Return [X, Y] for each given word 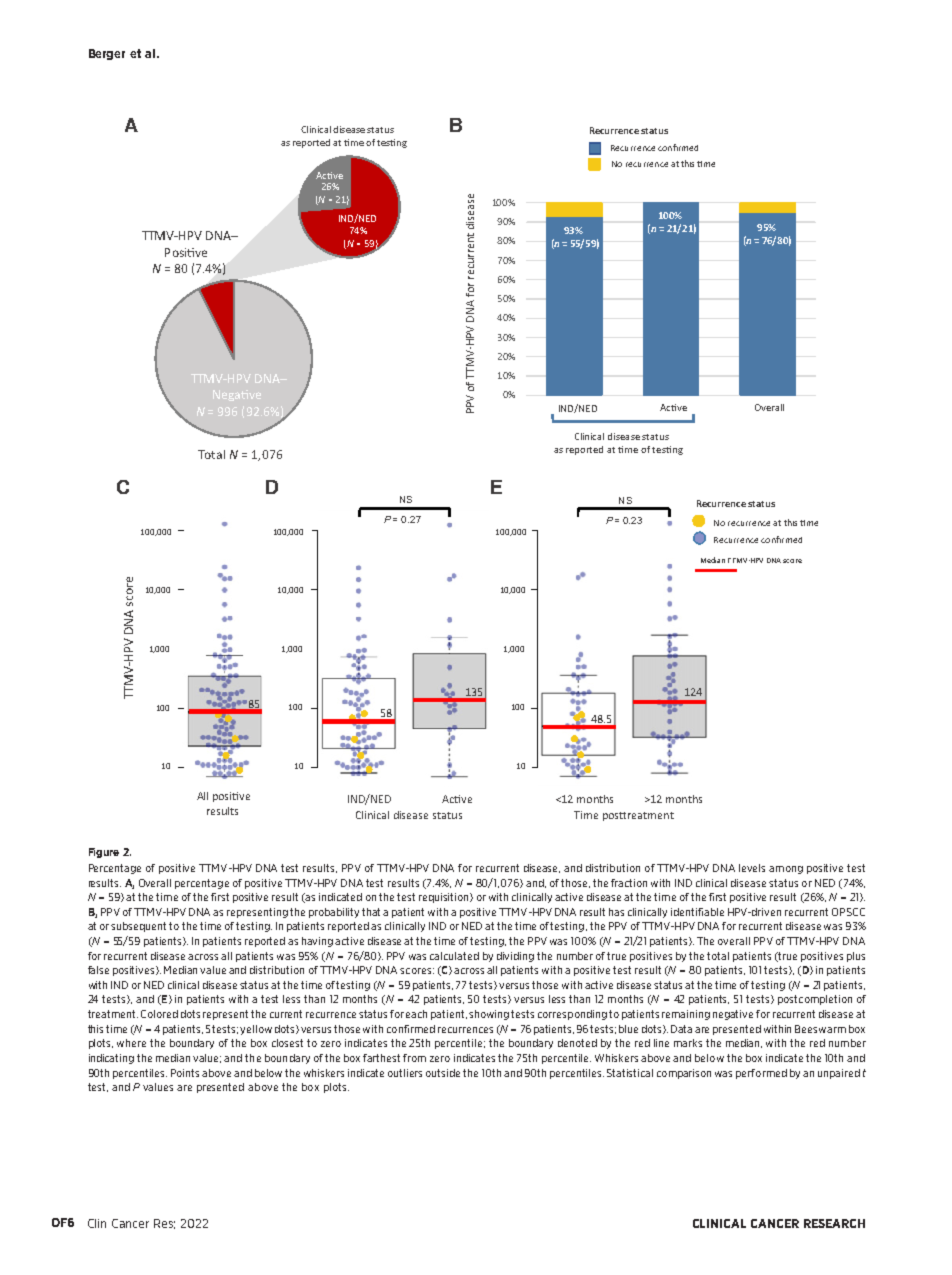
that [373, 912]
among [786, 870]
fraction [629, 883]
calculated [454, 956]
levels [752, 868]
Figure [104, 853]
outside [443, 1073]
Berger [107, 54]
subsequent [140, 927]
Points [185, 1073]
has [616, 912]
